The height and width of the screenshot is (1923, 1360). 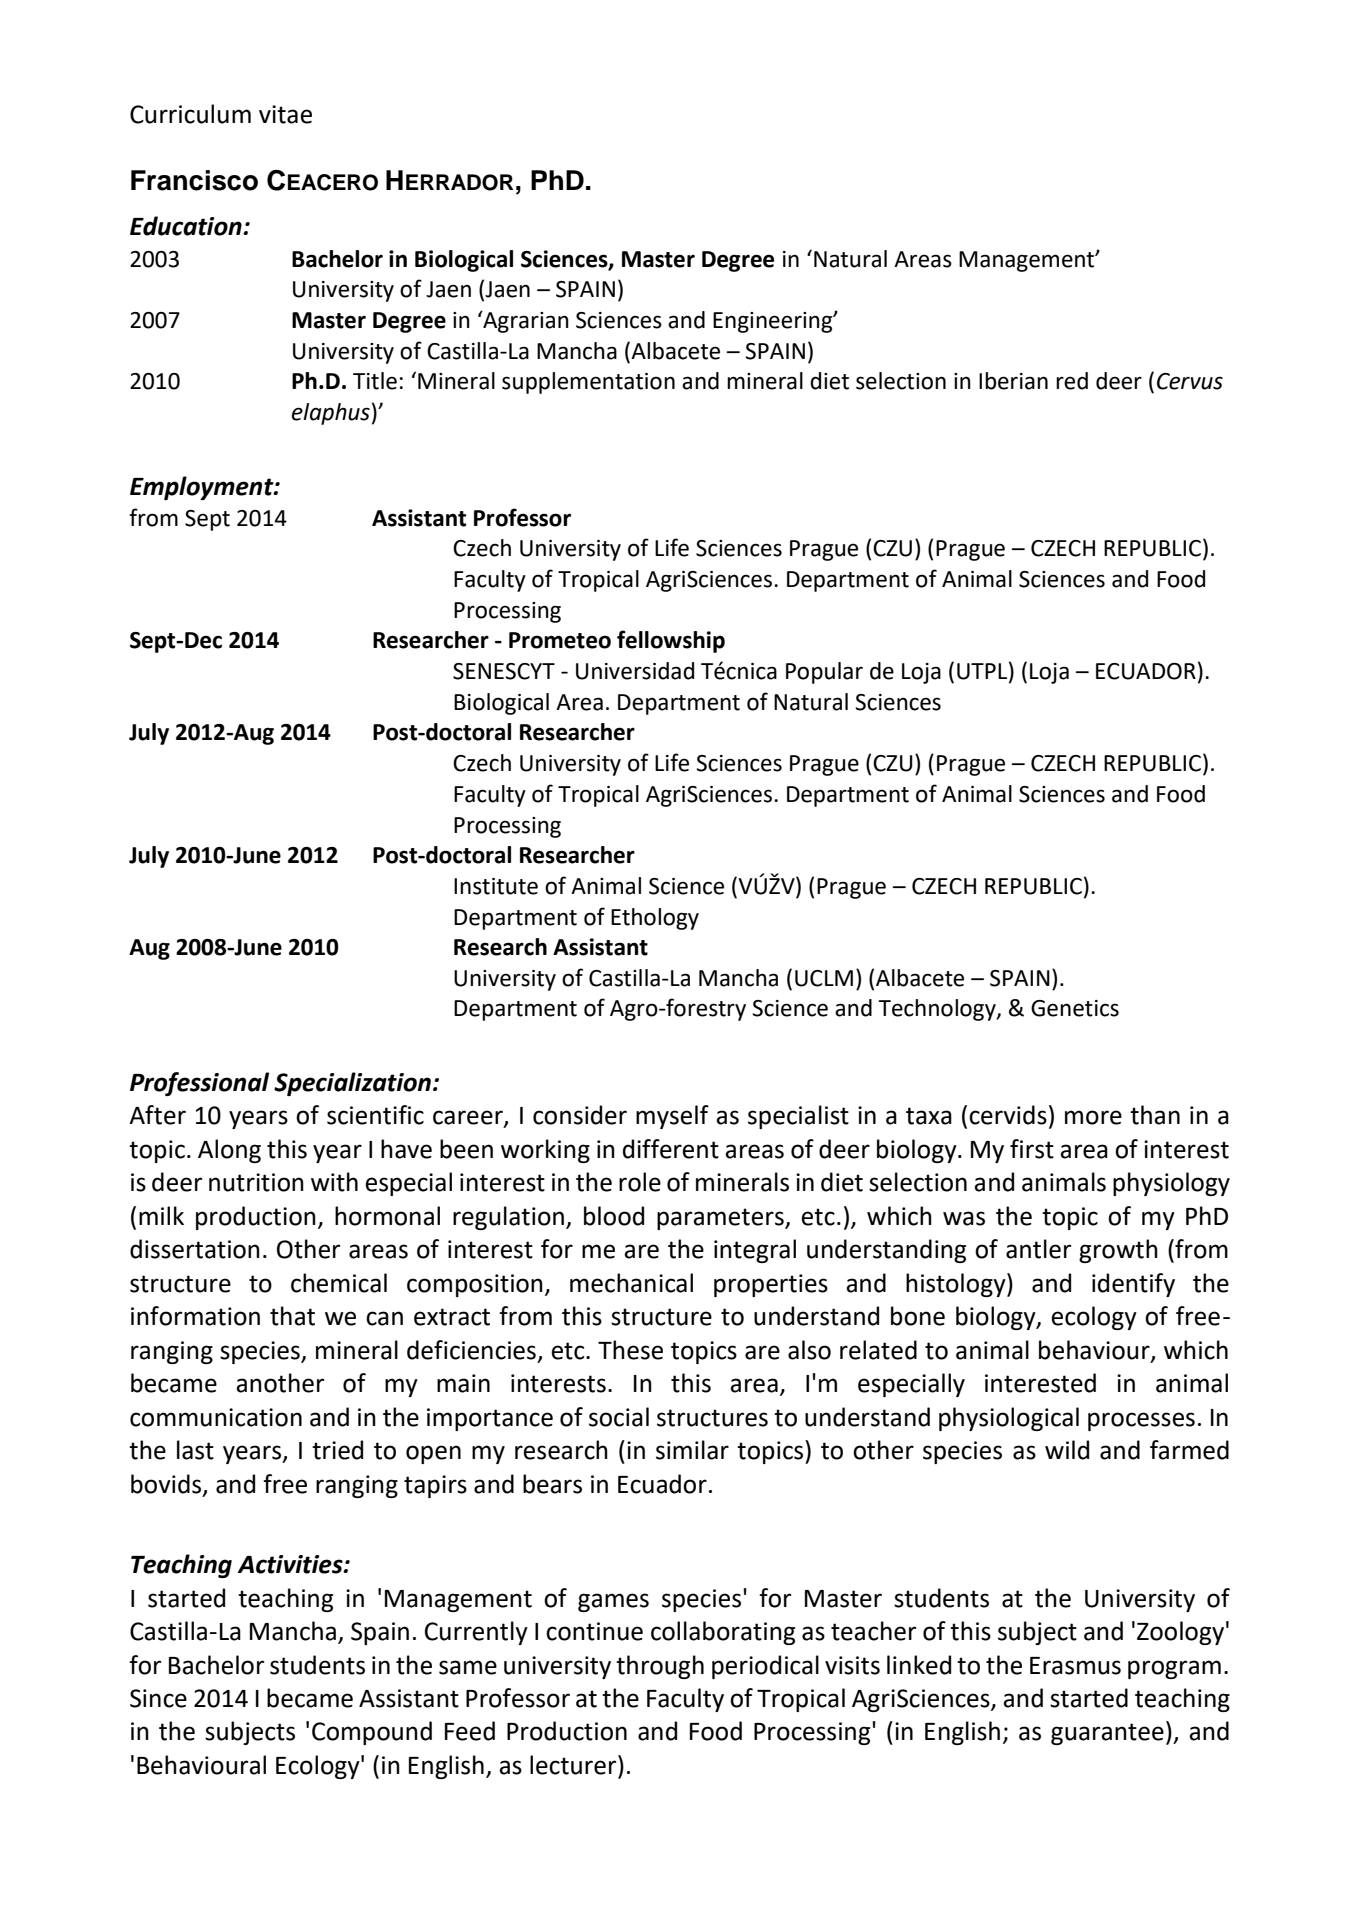 What do you see at coordinates (285, 114) in the screenshot?
I see `vitae` at bounding box center [285, 114].
